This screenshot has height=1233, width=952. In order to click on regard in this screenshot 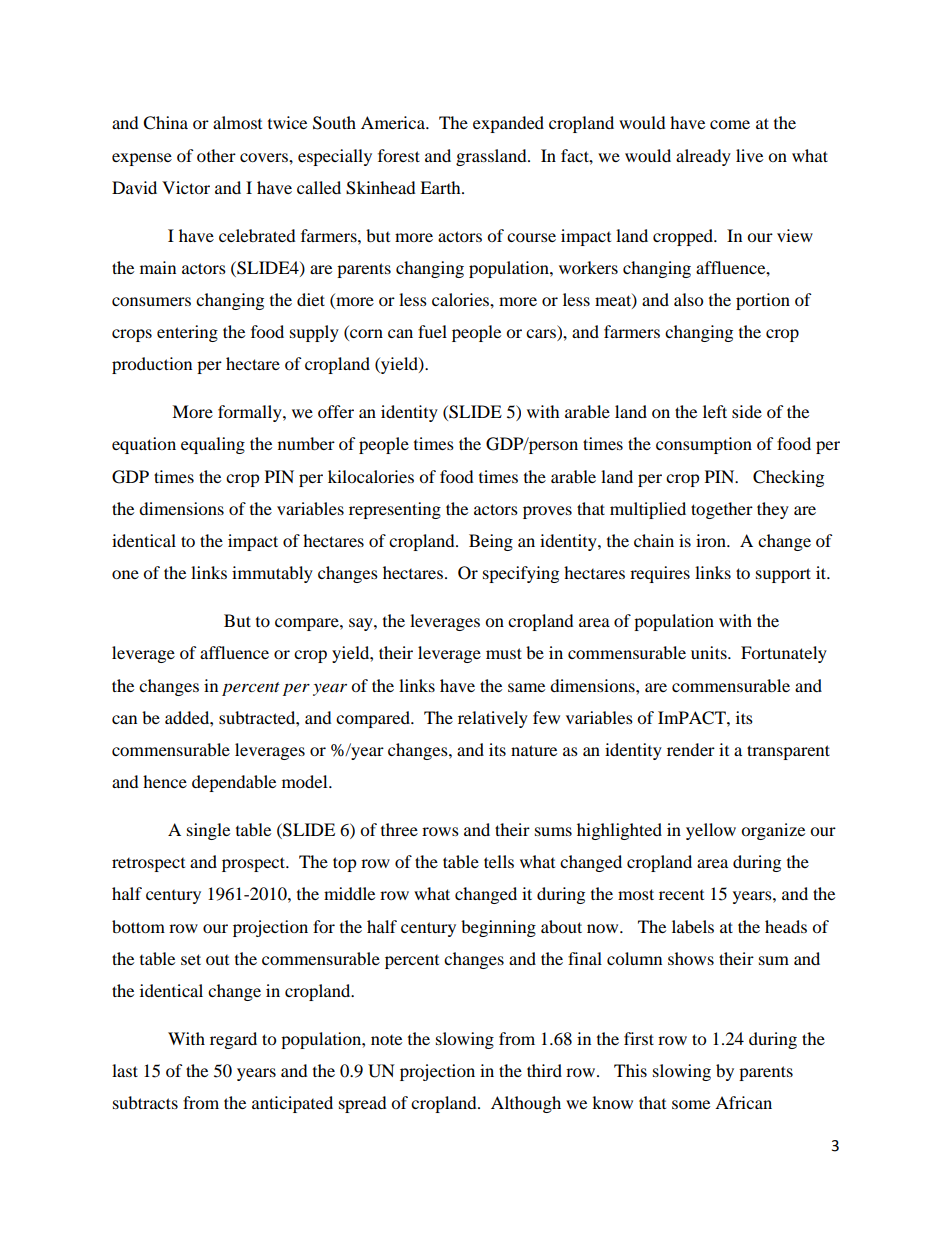, I will do `click(233, 1040)`.
